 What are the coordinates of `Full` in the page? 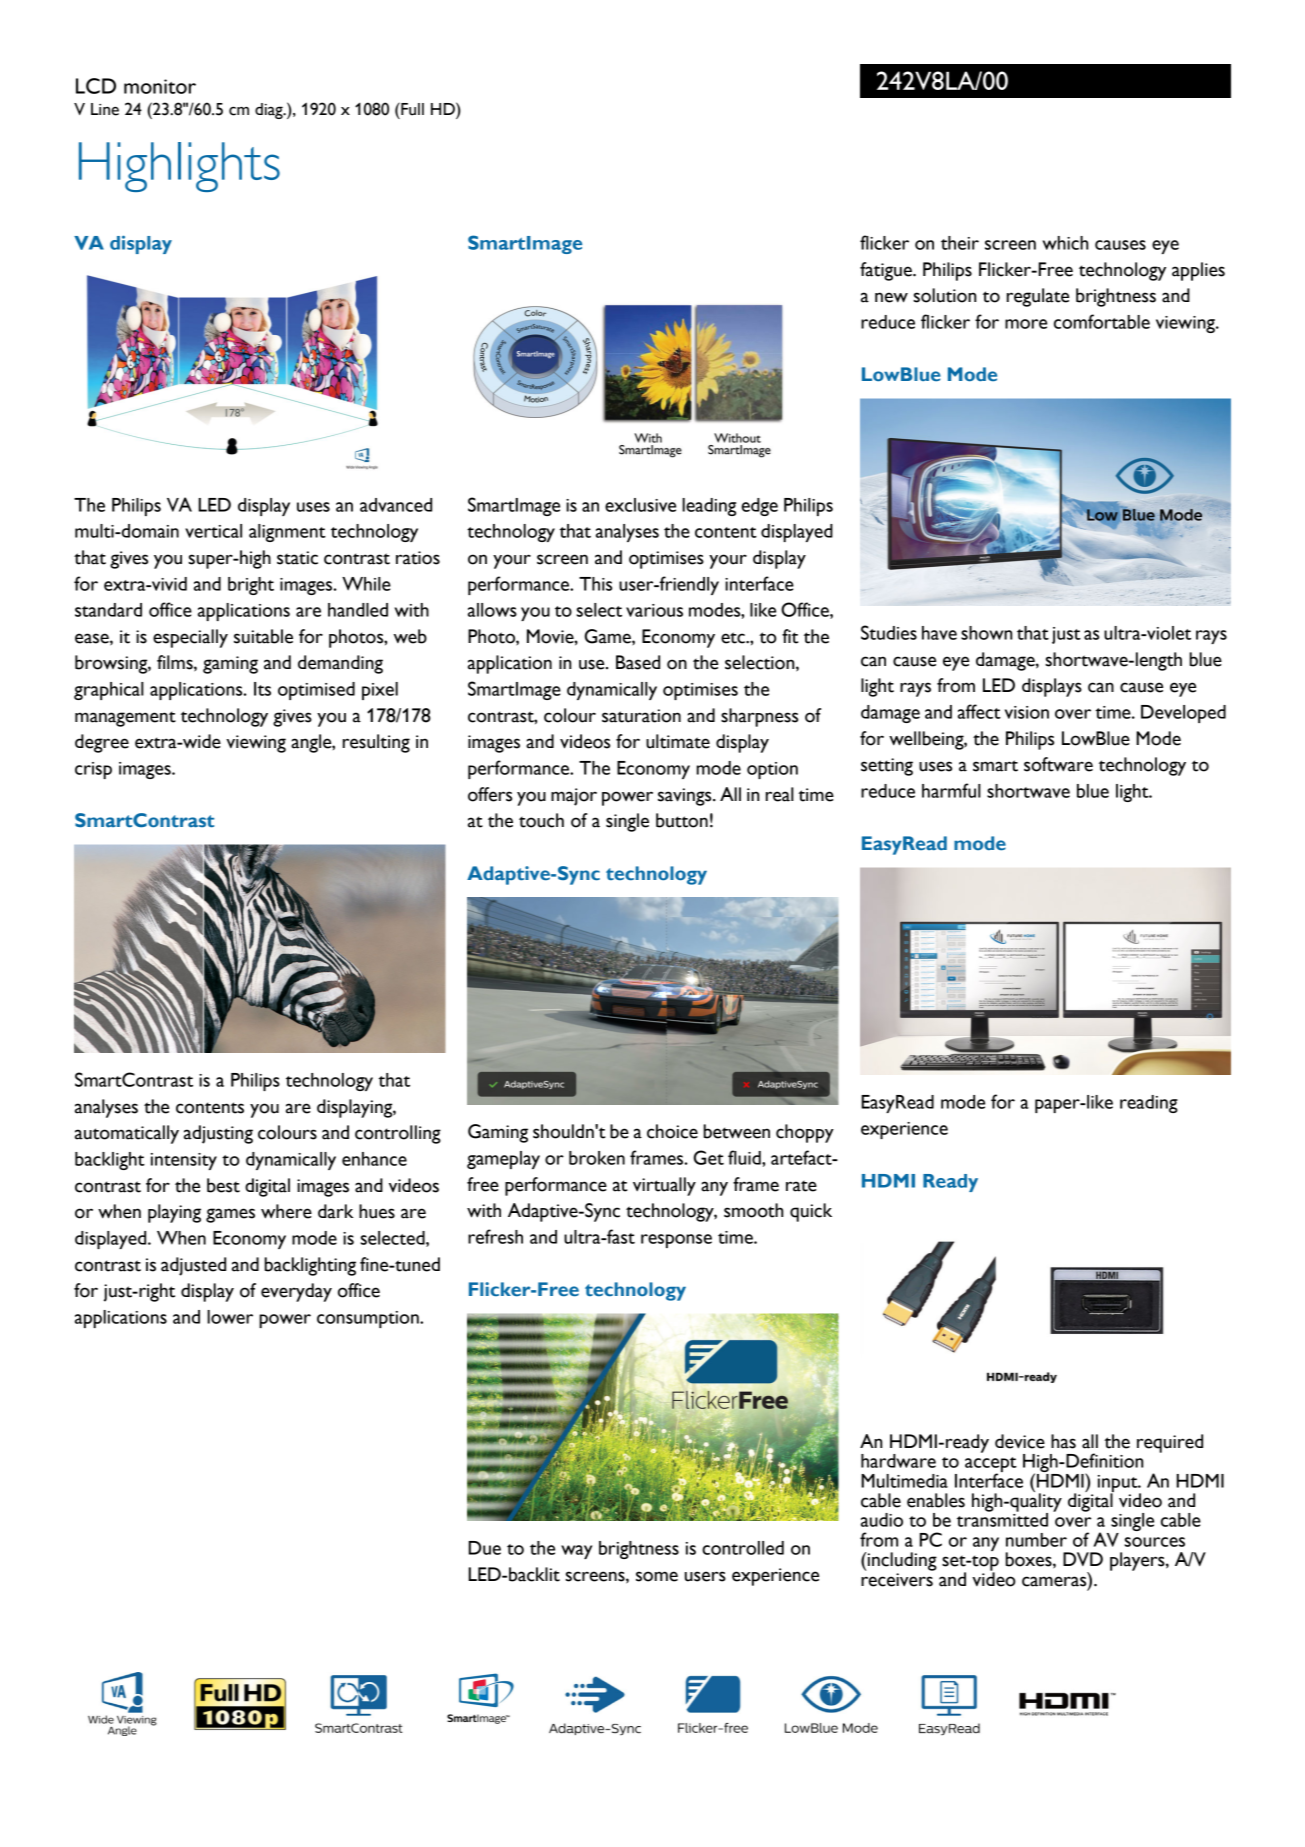 It's located at (411, 109).
